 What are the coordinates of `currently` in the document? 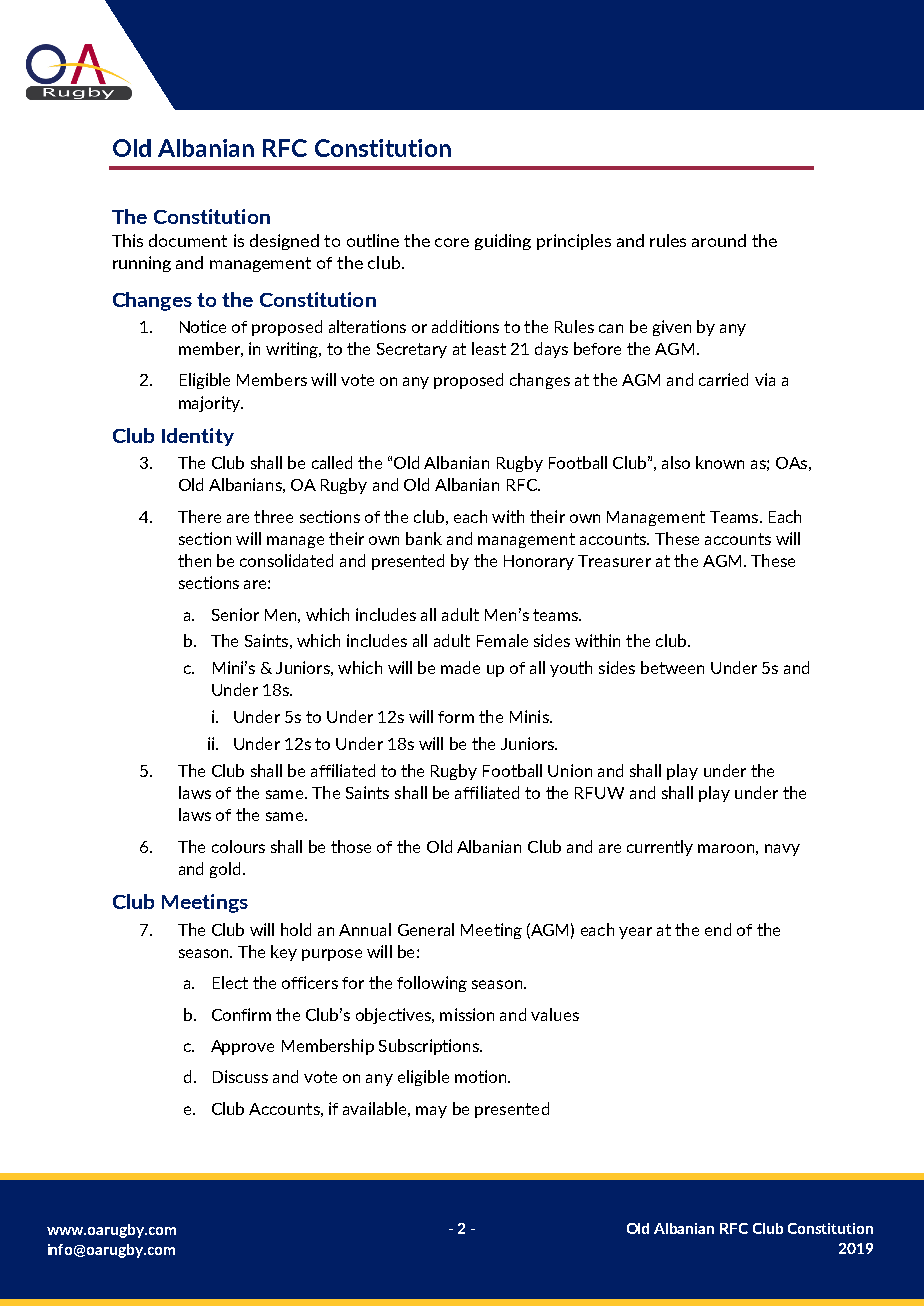 It's located at (660, 848).
